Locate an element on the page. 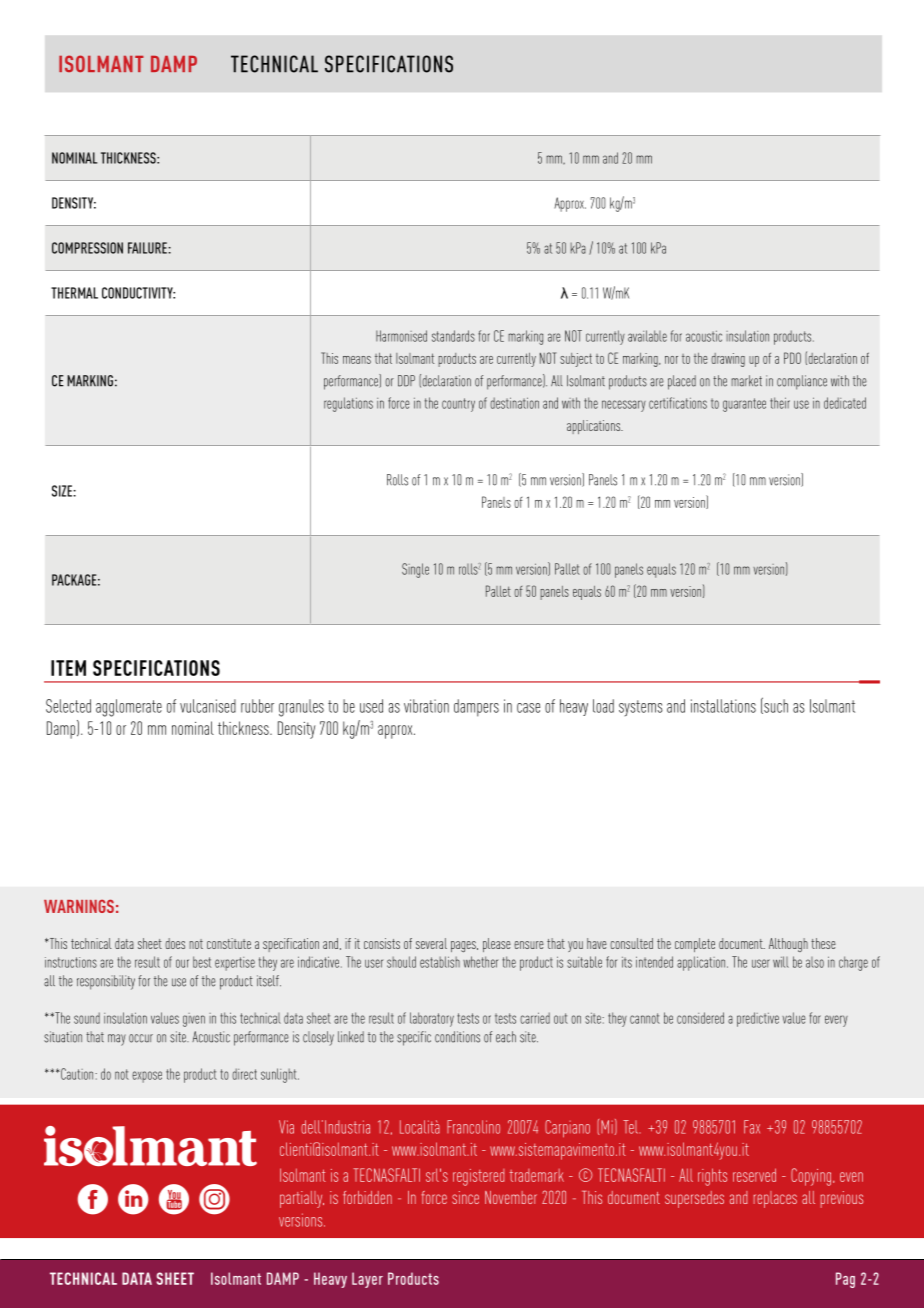 Image resolution: width=924 pixels, height=1308 pixels. installations is located at coordinates (723, 706).
